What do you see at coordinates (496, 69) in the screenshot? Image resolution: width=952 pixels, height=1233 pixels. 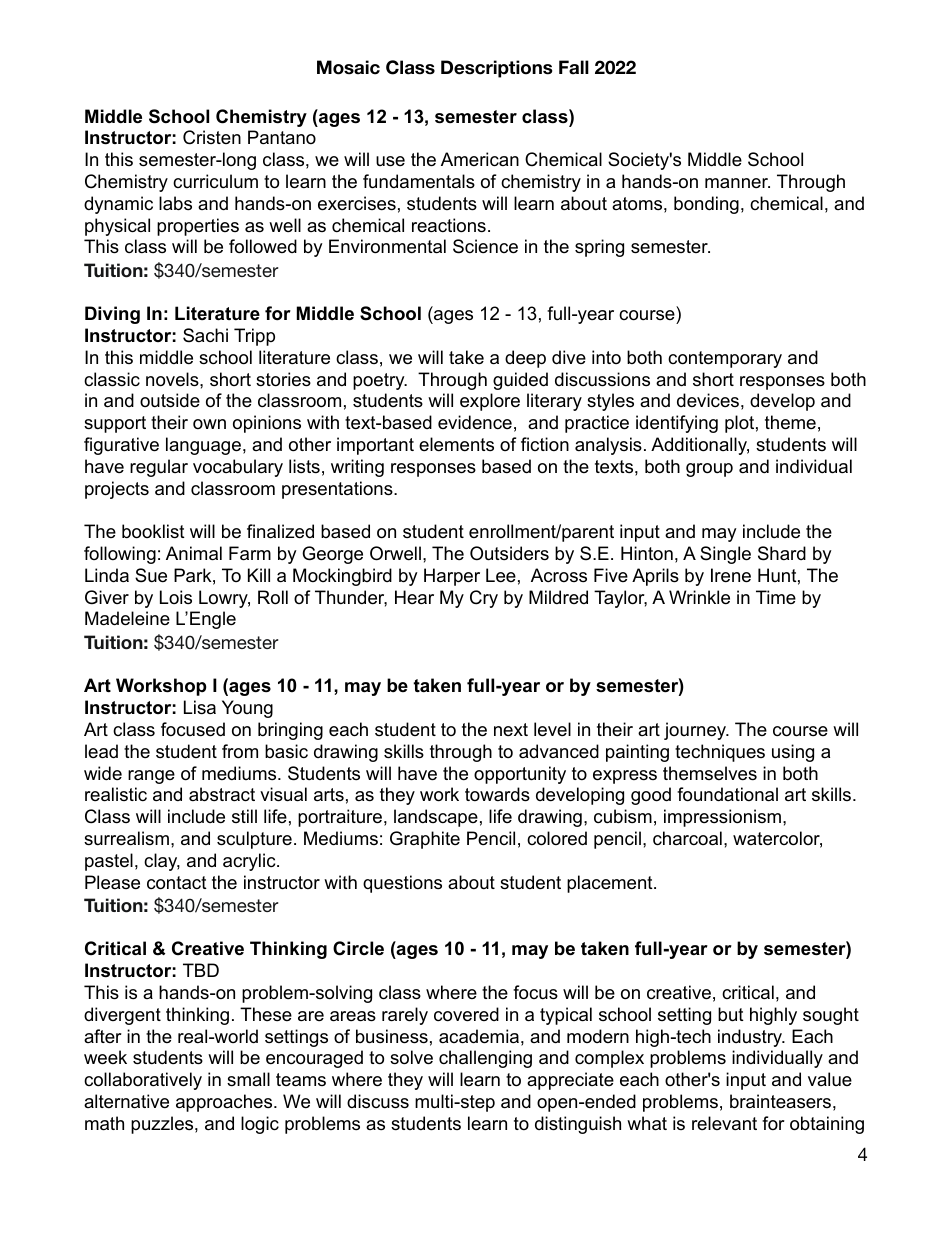 I see `Descriptions` at bounding box center [496, 69].
